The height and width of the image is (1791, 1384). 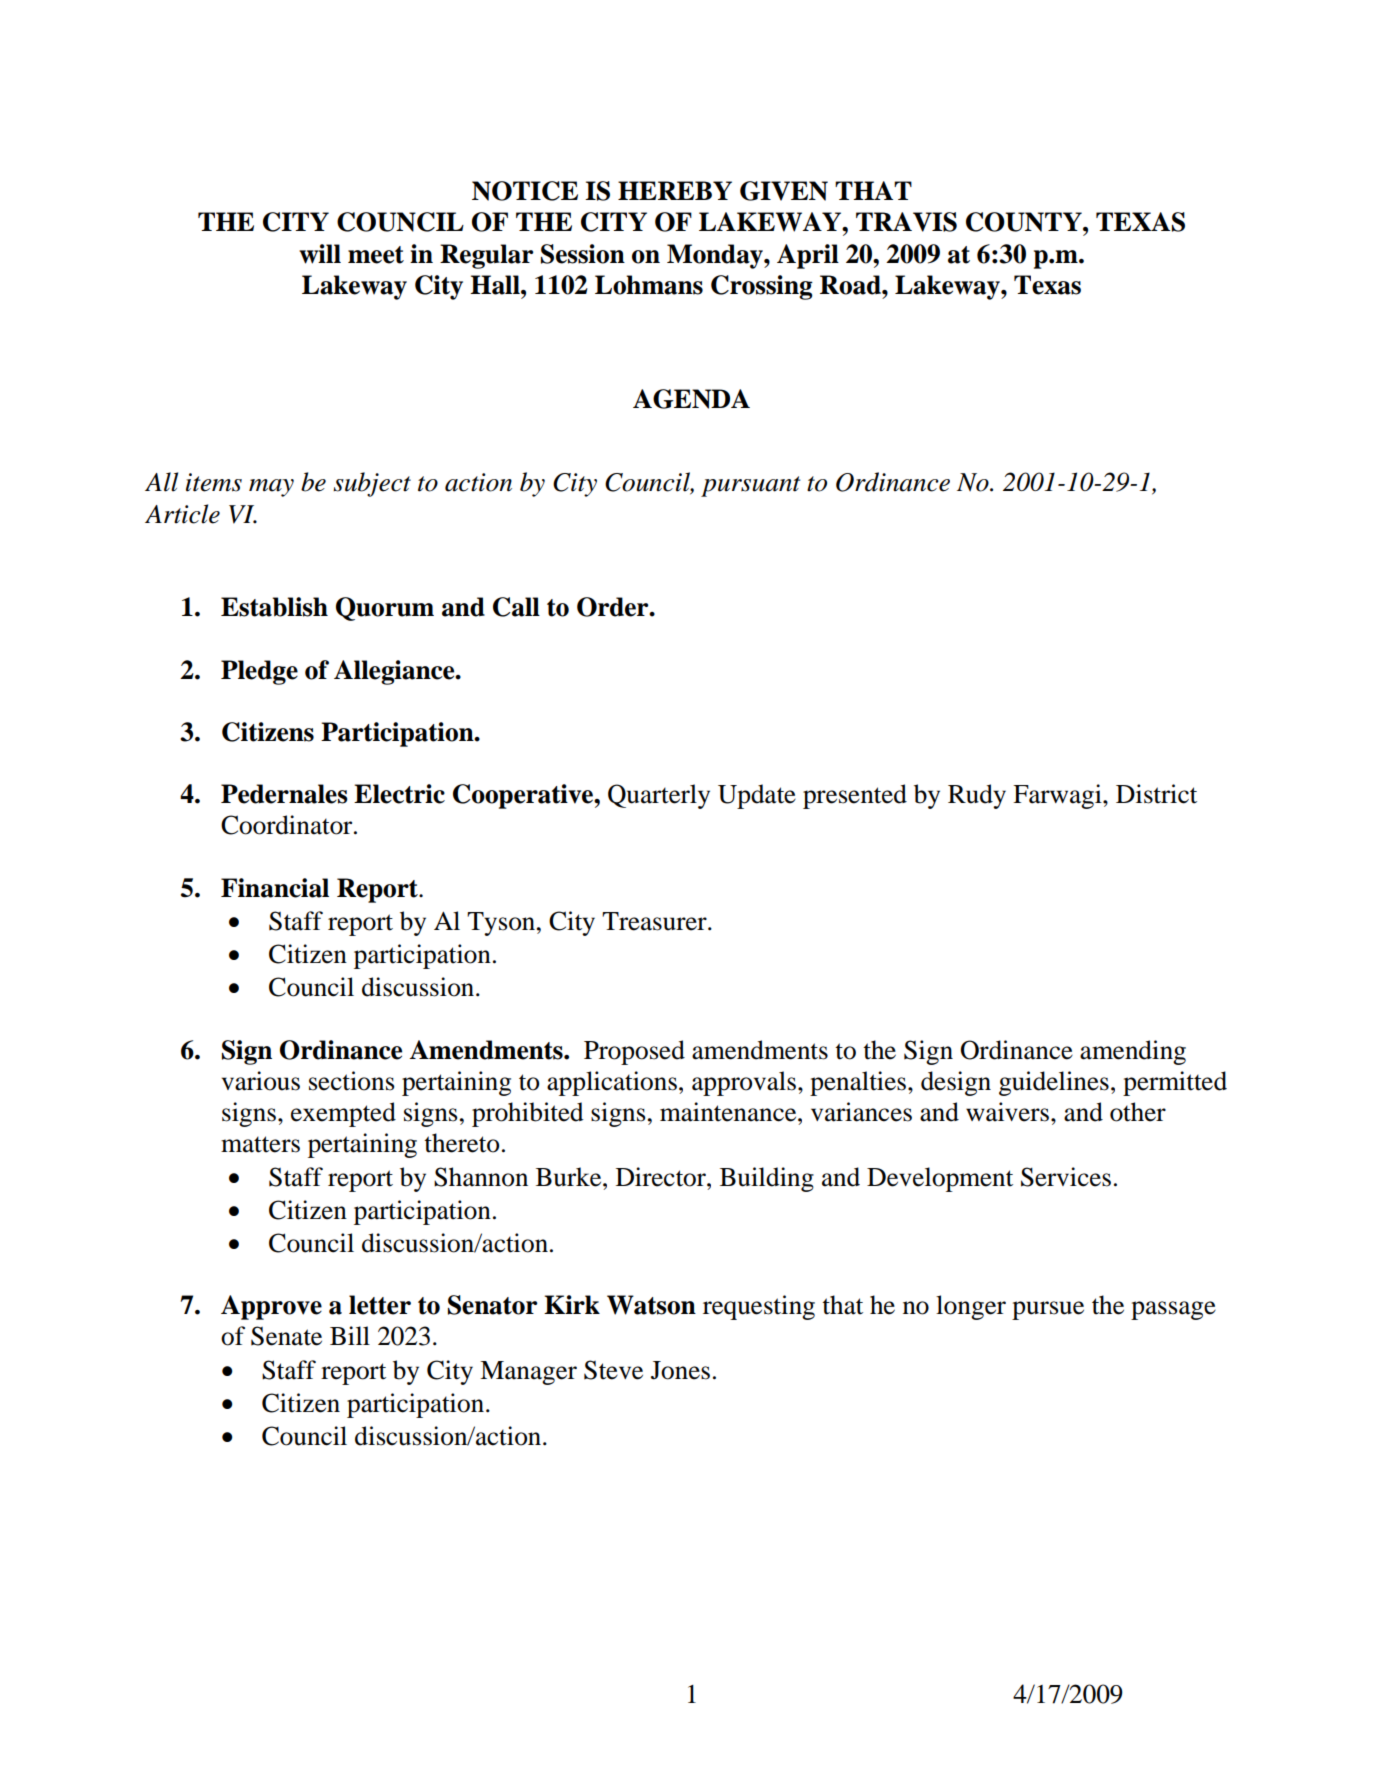 I want to click on TRAVIS, so click(x=906, y=222).
